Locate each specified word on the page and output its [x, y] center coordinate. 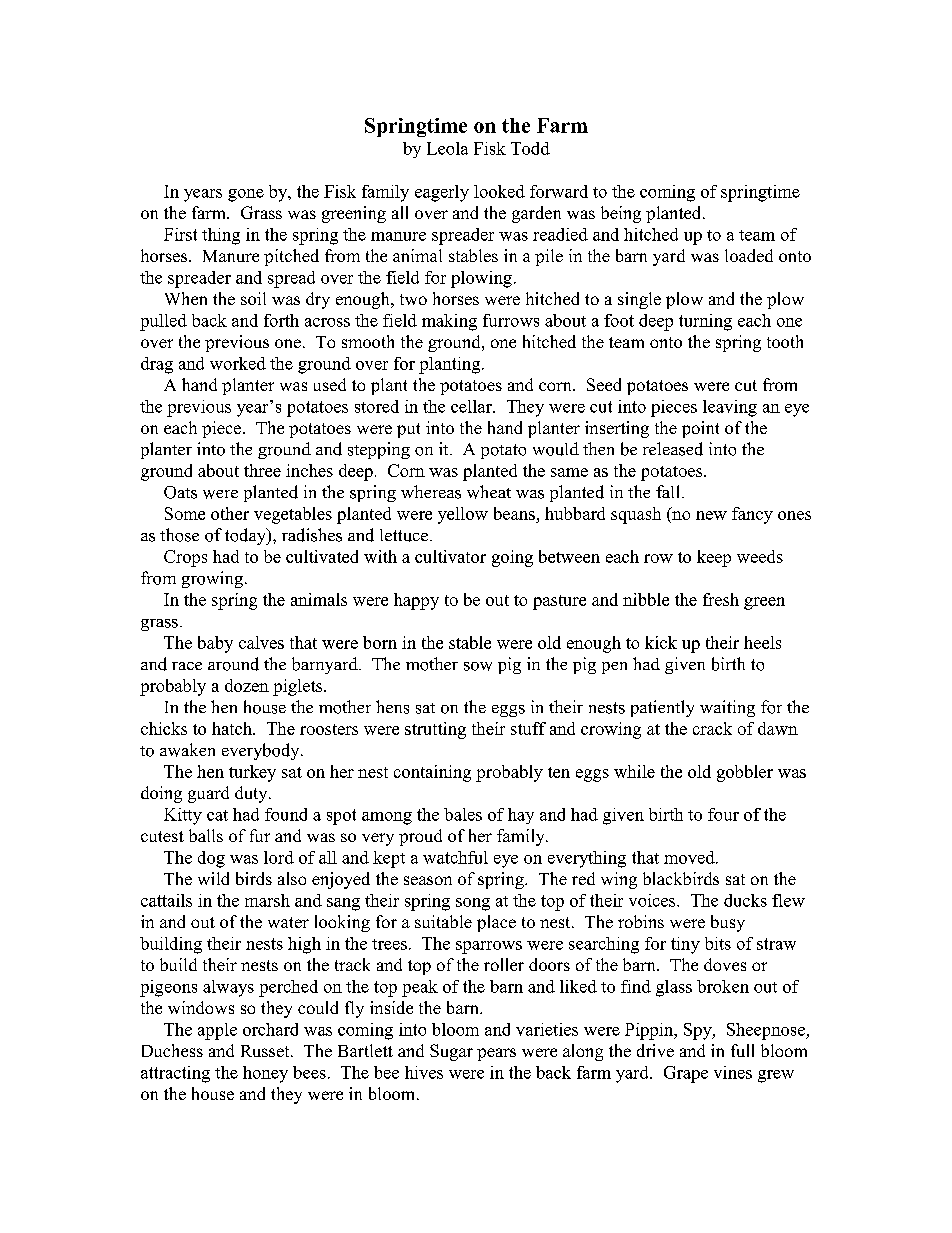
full [742, 1050]
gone [246, 195]
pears [496, 1054]
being [621, 214]
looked [499, 191]
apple [217, 1031]
